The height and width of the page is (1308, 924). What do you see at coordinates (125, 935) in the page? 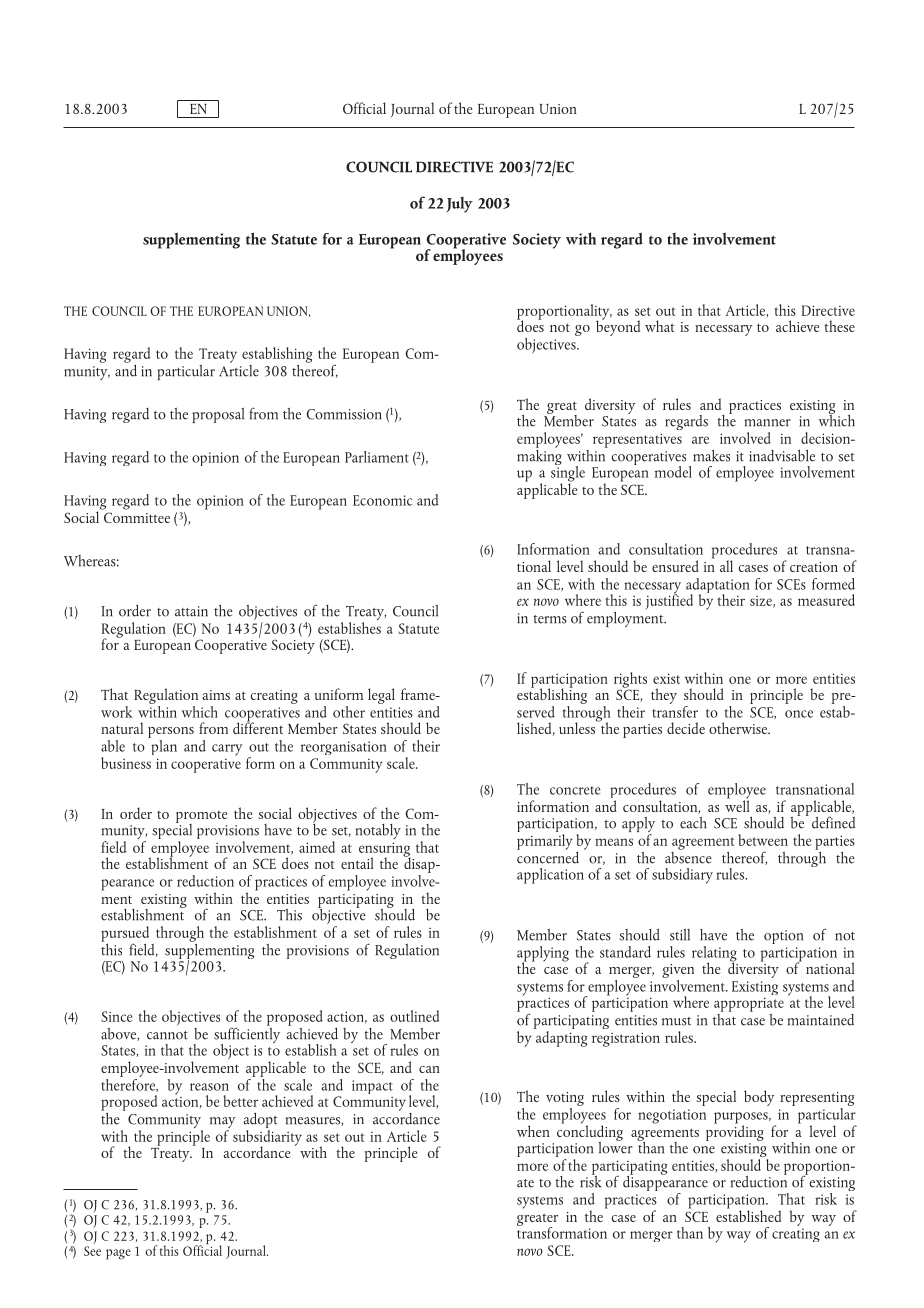
I see `pursued` at bounding box center [125, 935].
